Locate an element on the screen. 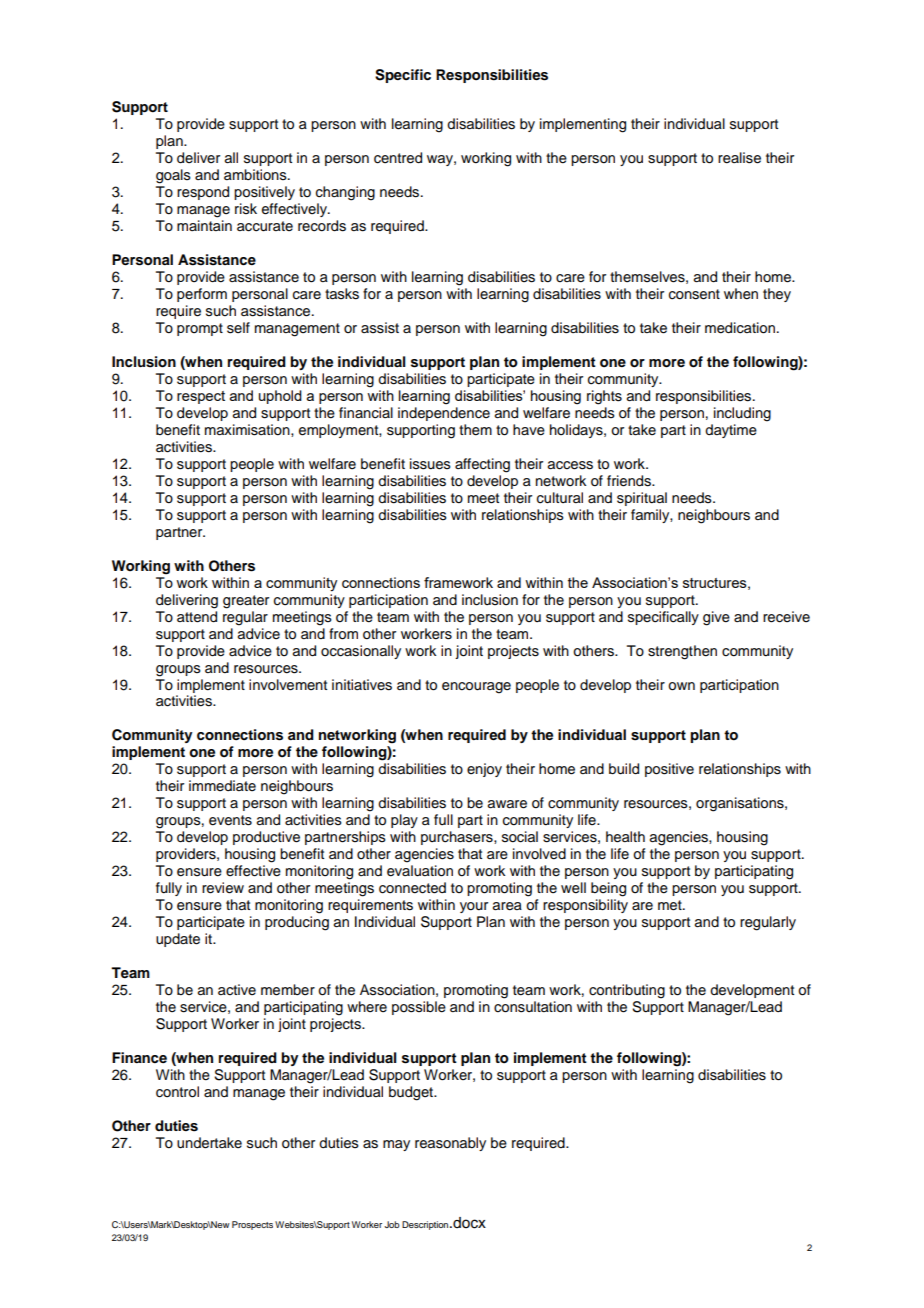 The width and height of the screenshot is (924, 1308). affecting is located at coordinates (482, 465).
